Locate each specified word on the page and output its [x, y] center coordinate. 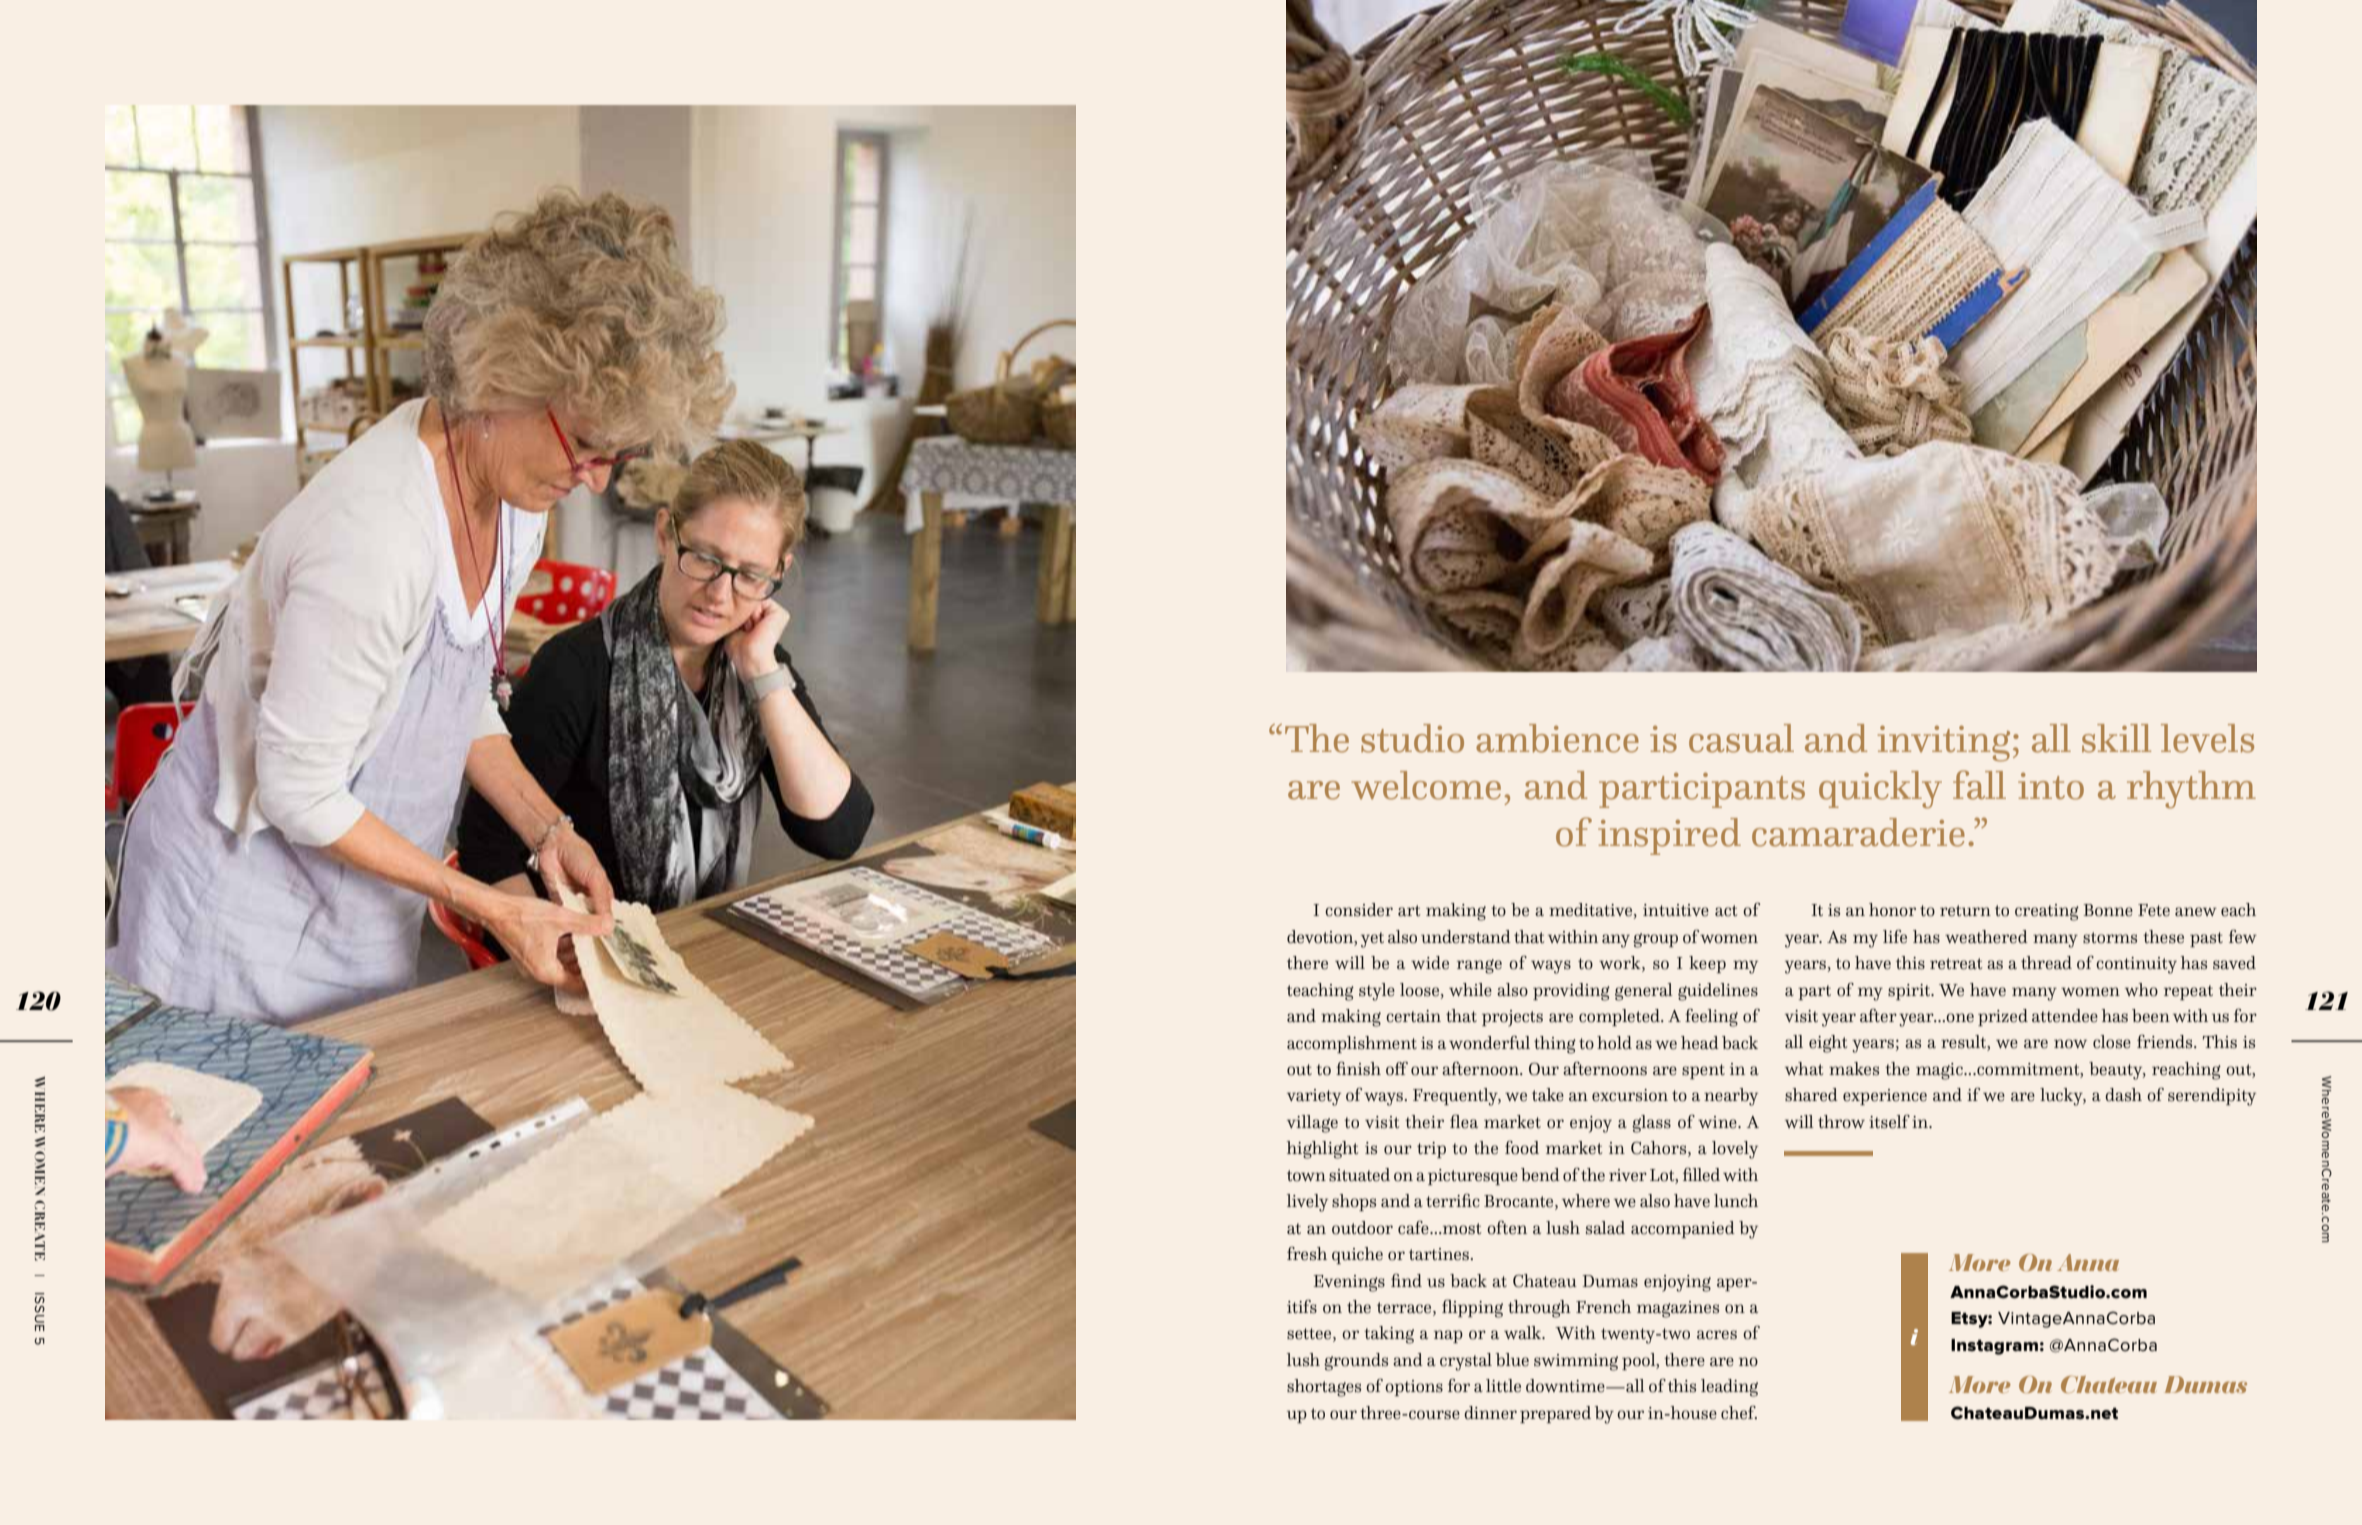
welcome [1426, 785]
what [1804, 1069]
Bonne [2108, 910]
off [1397, 1068]
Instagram [1994, 1347]
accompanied [1683, 1229]
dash [2123, 1095]
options [1414, 1388]
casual [1741, 738]
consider [1359, 910]
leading [1729, 1388]
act [1726, 911]
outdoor [1362, 1228]
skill [2116, 738]
